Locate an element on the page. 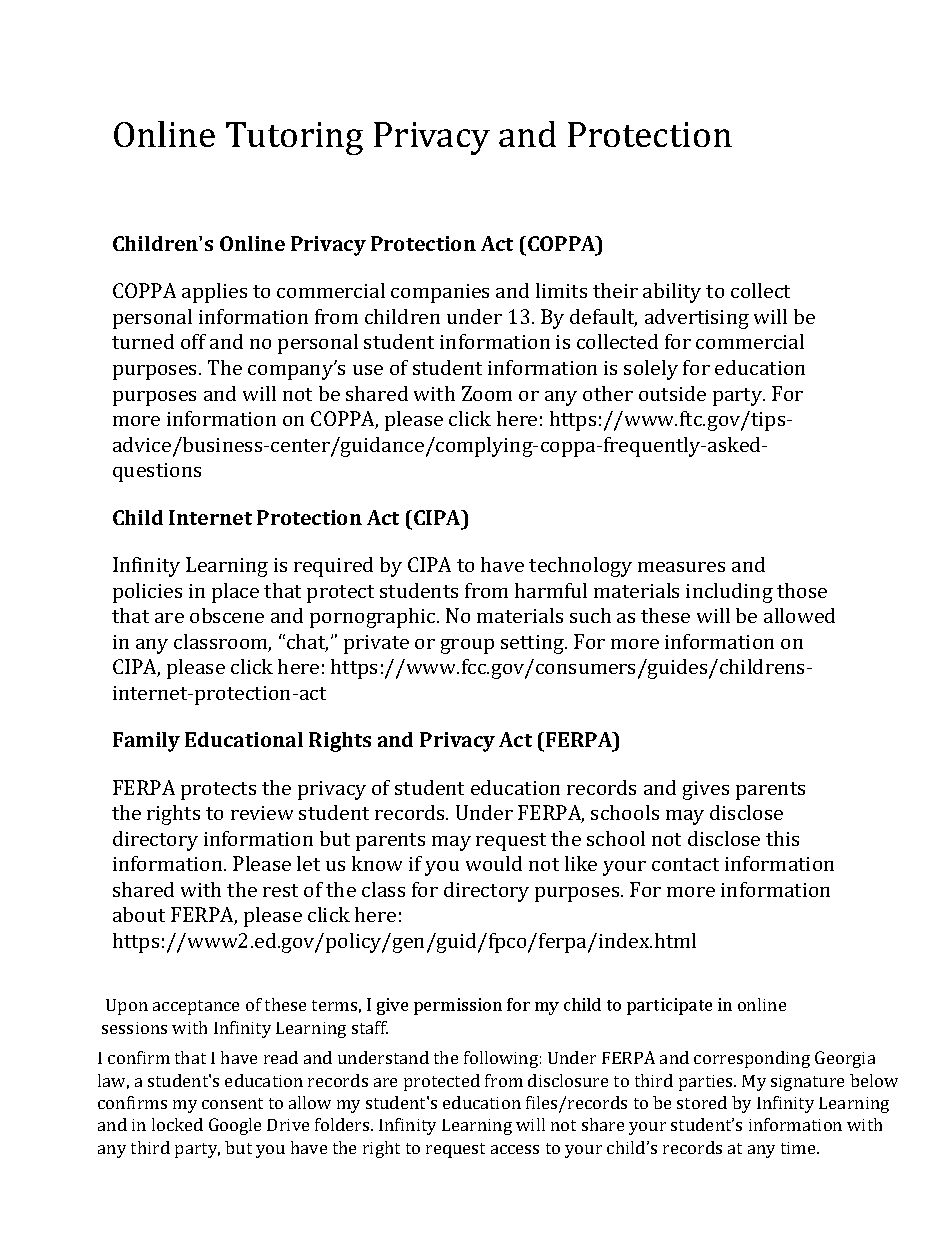 This page has width=952, height=1233. about is located at coordinates (139, 914).
